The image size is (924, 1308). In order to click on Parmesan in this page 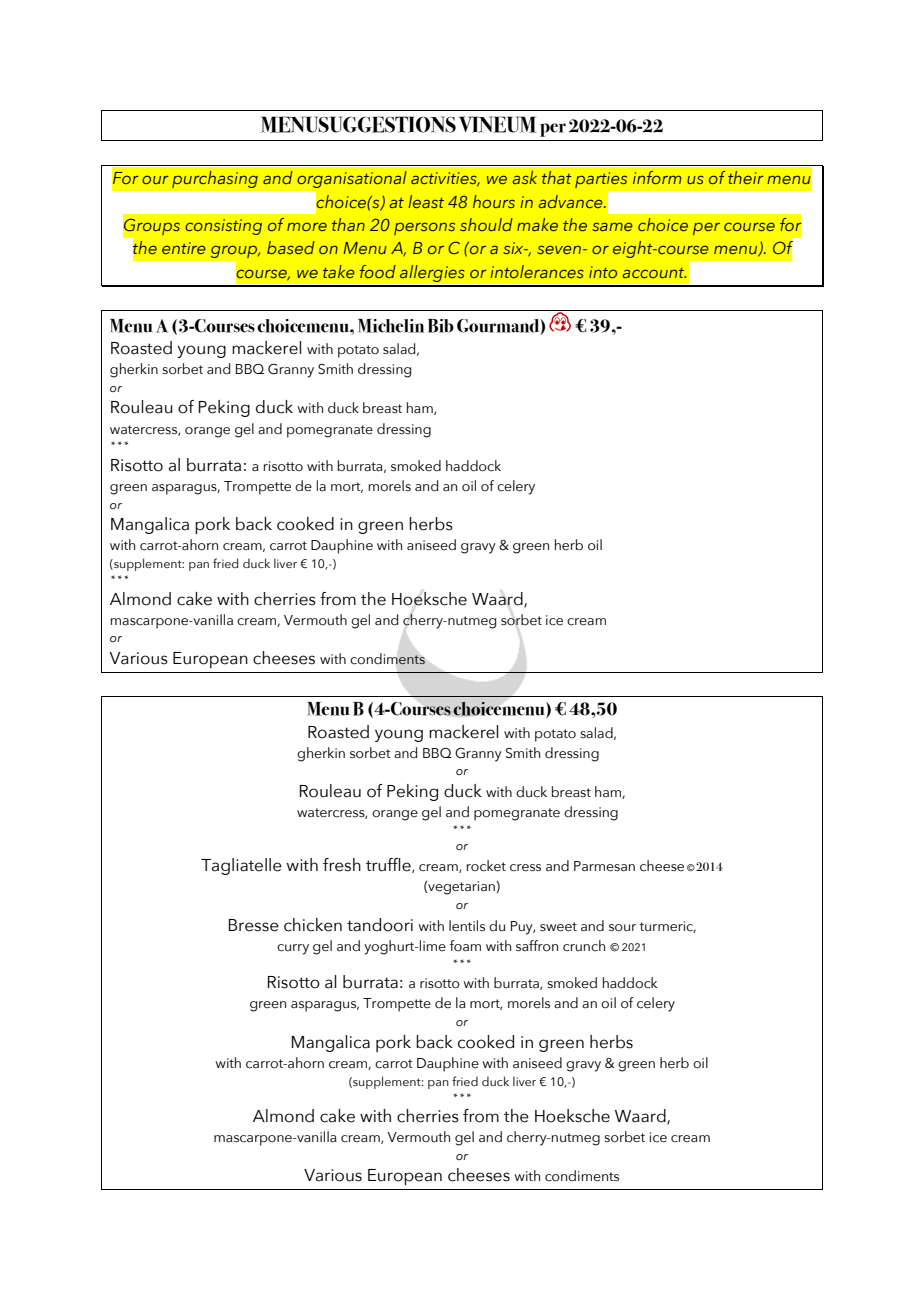, I will do `click(604, 866)`.
